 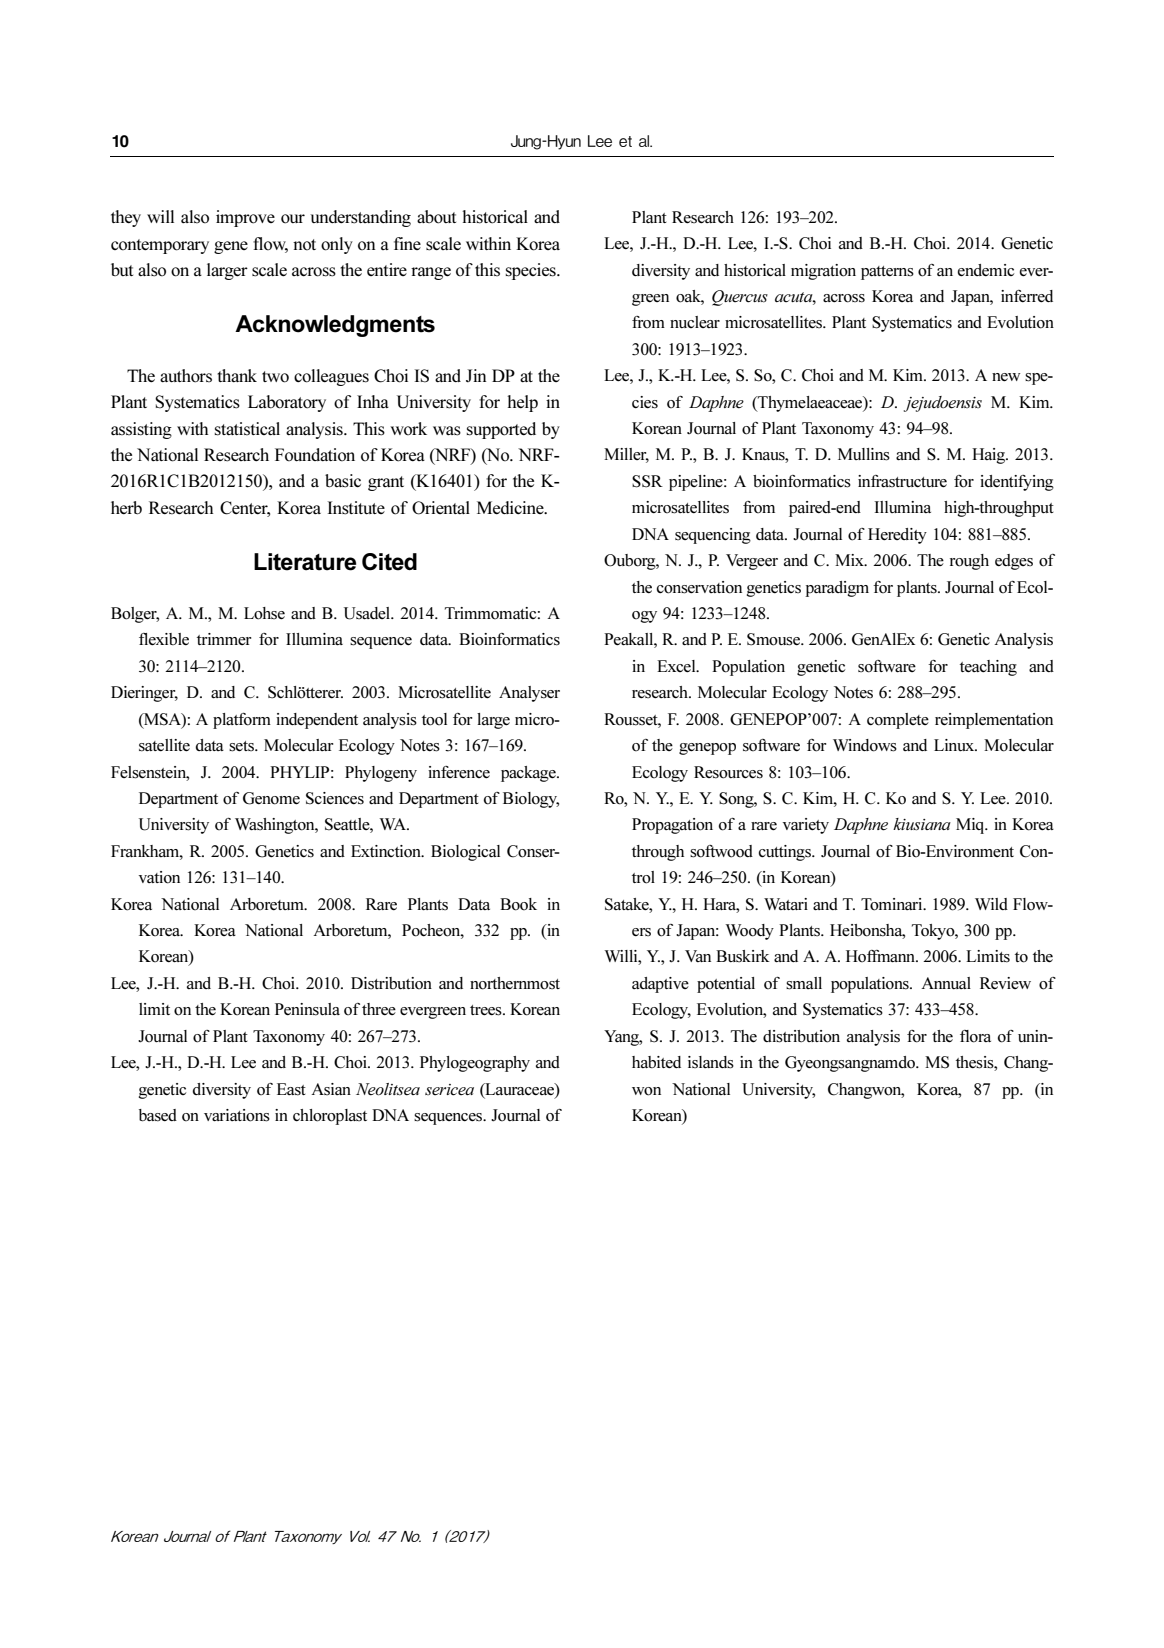 I want to click on trees, so click(x=487, y=1010).
